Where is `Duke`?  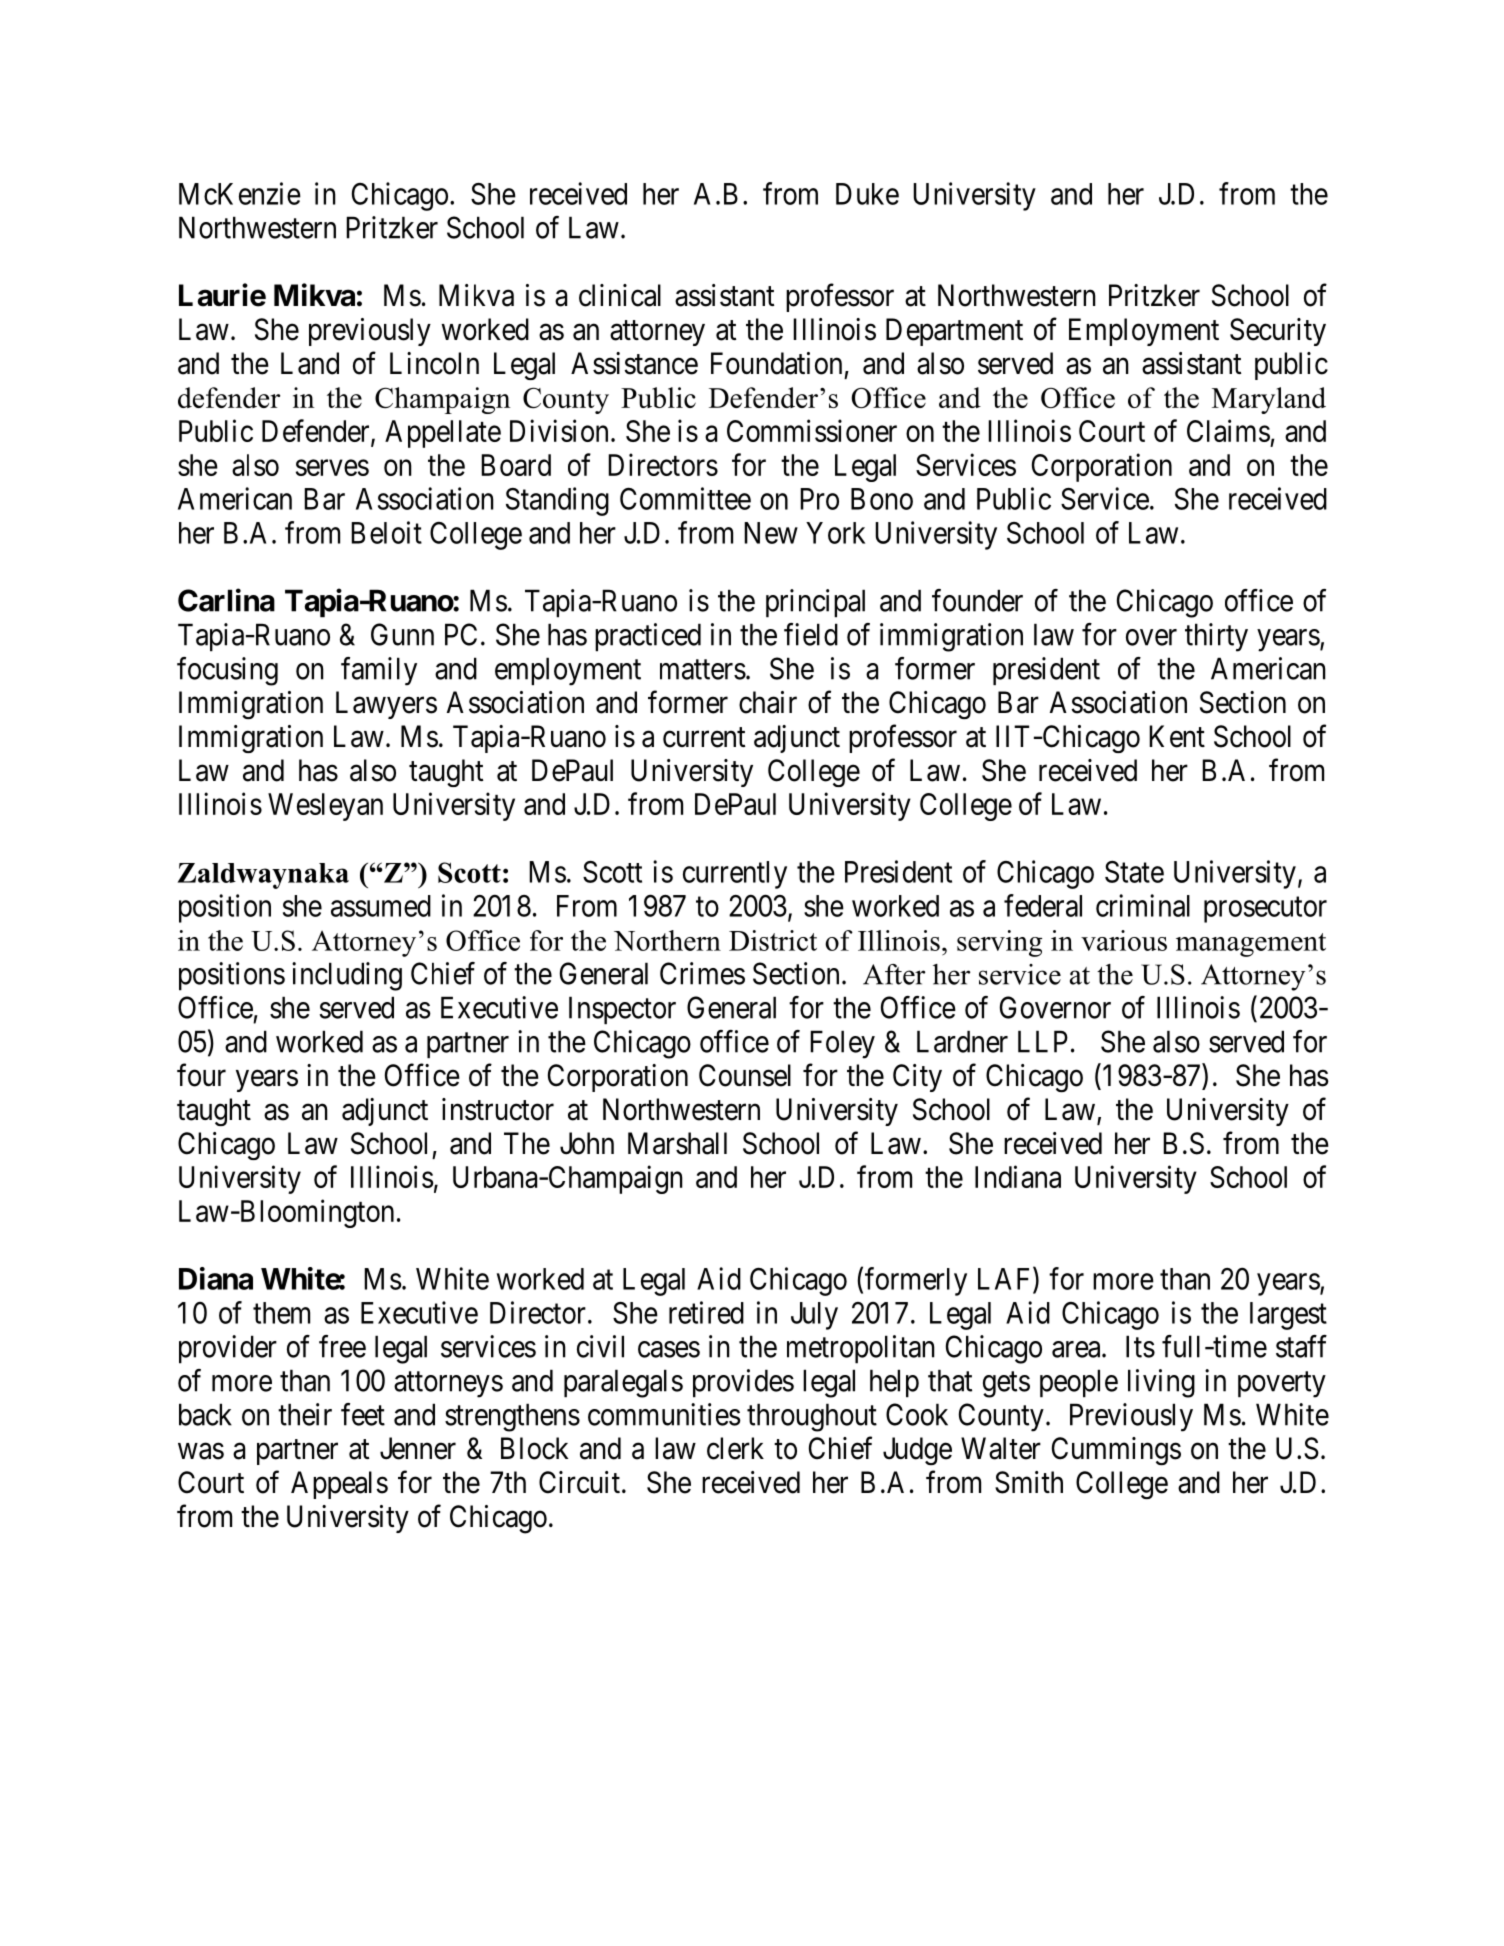 Duke is located at coordinates (867, 194).
